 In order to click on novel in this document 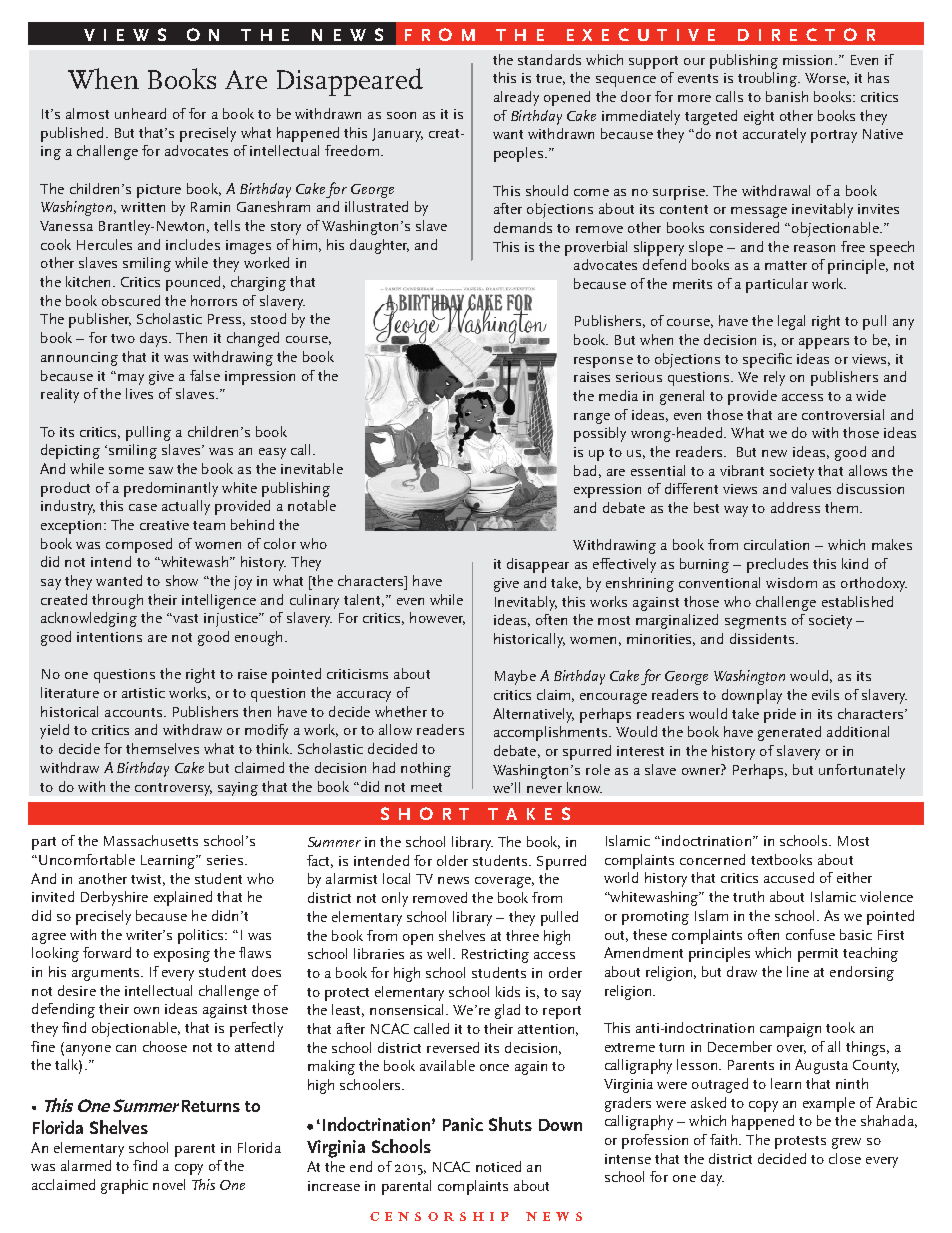, I will do `click(169, 1184)`.
